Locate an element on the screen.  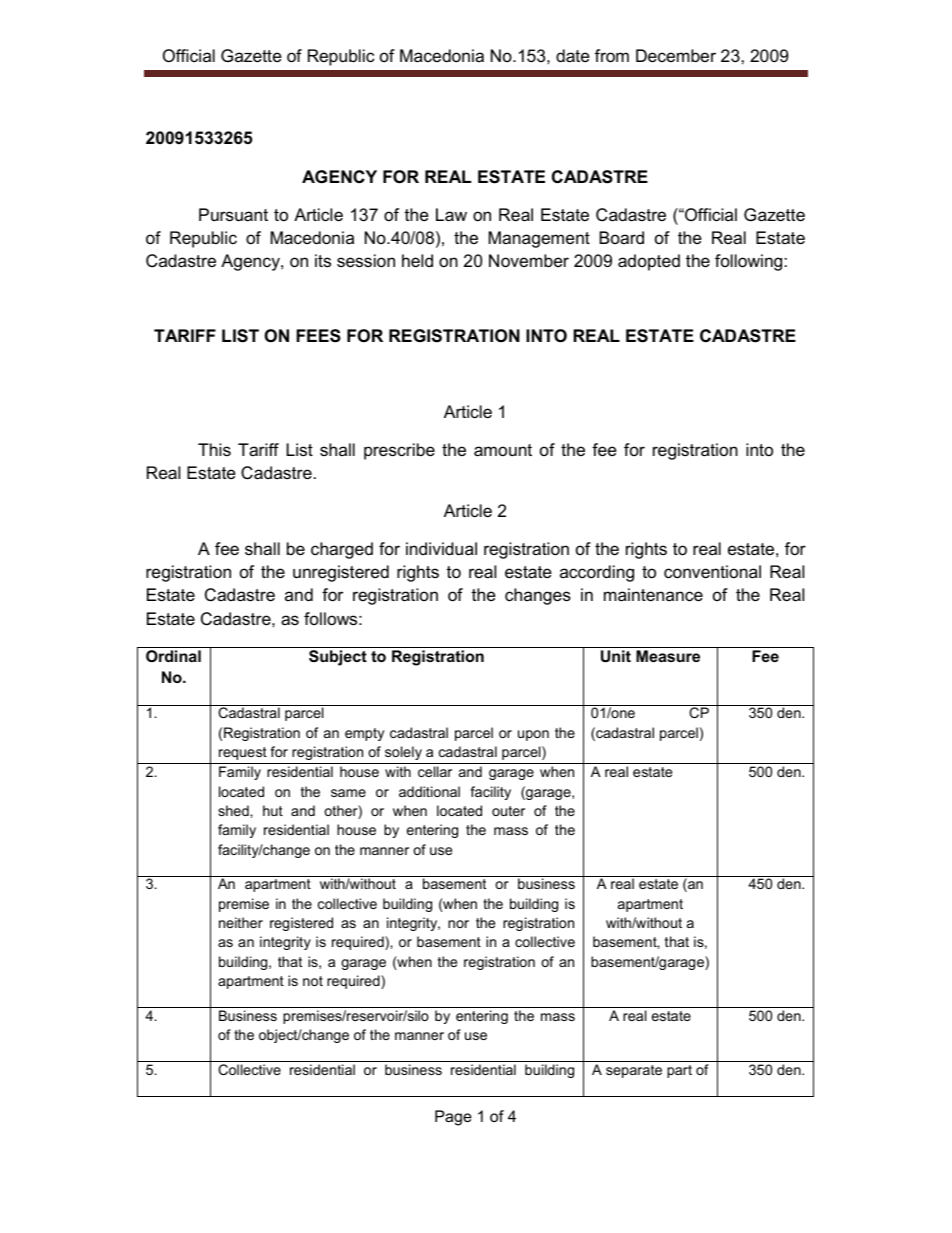
not is located at coordinates (313, 981).
